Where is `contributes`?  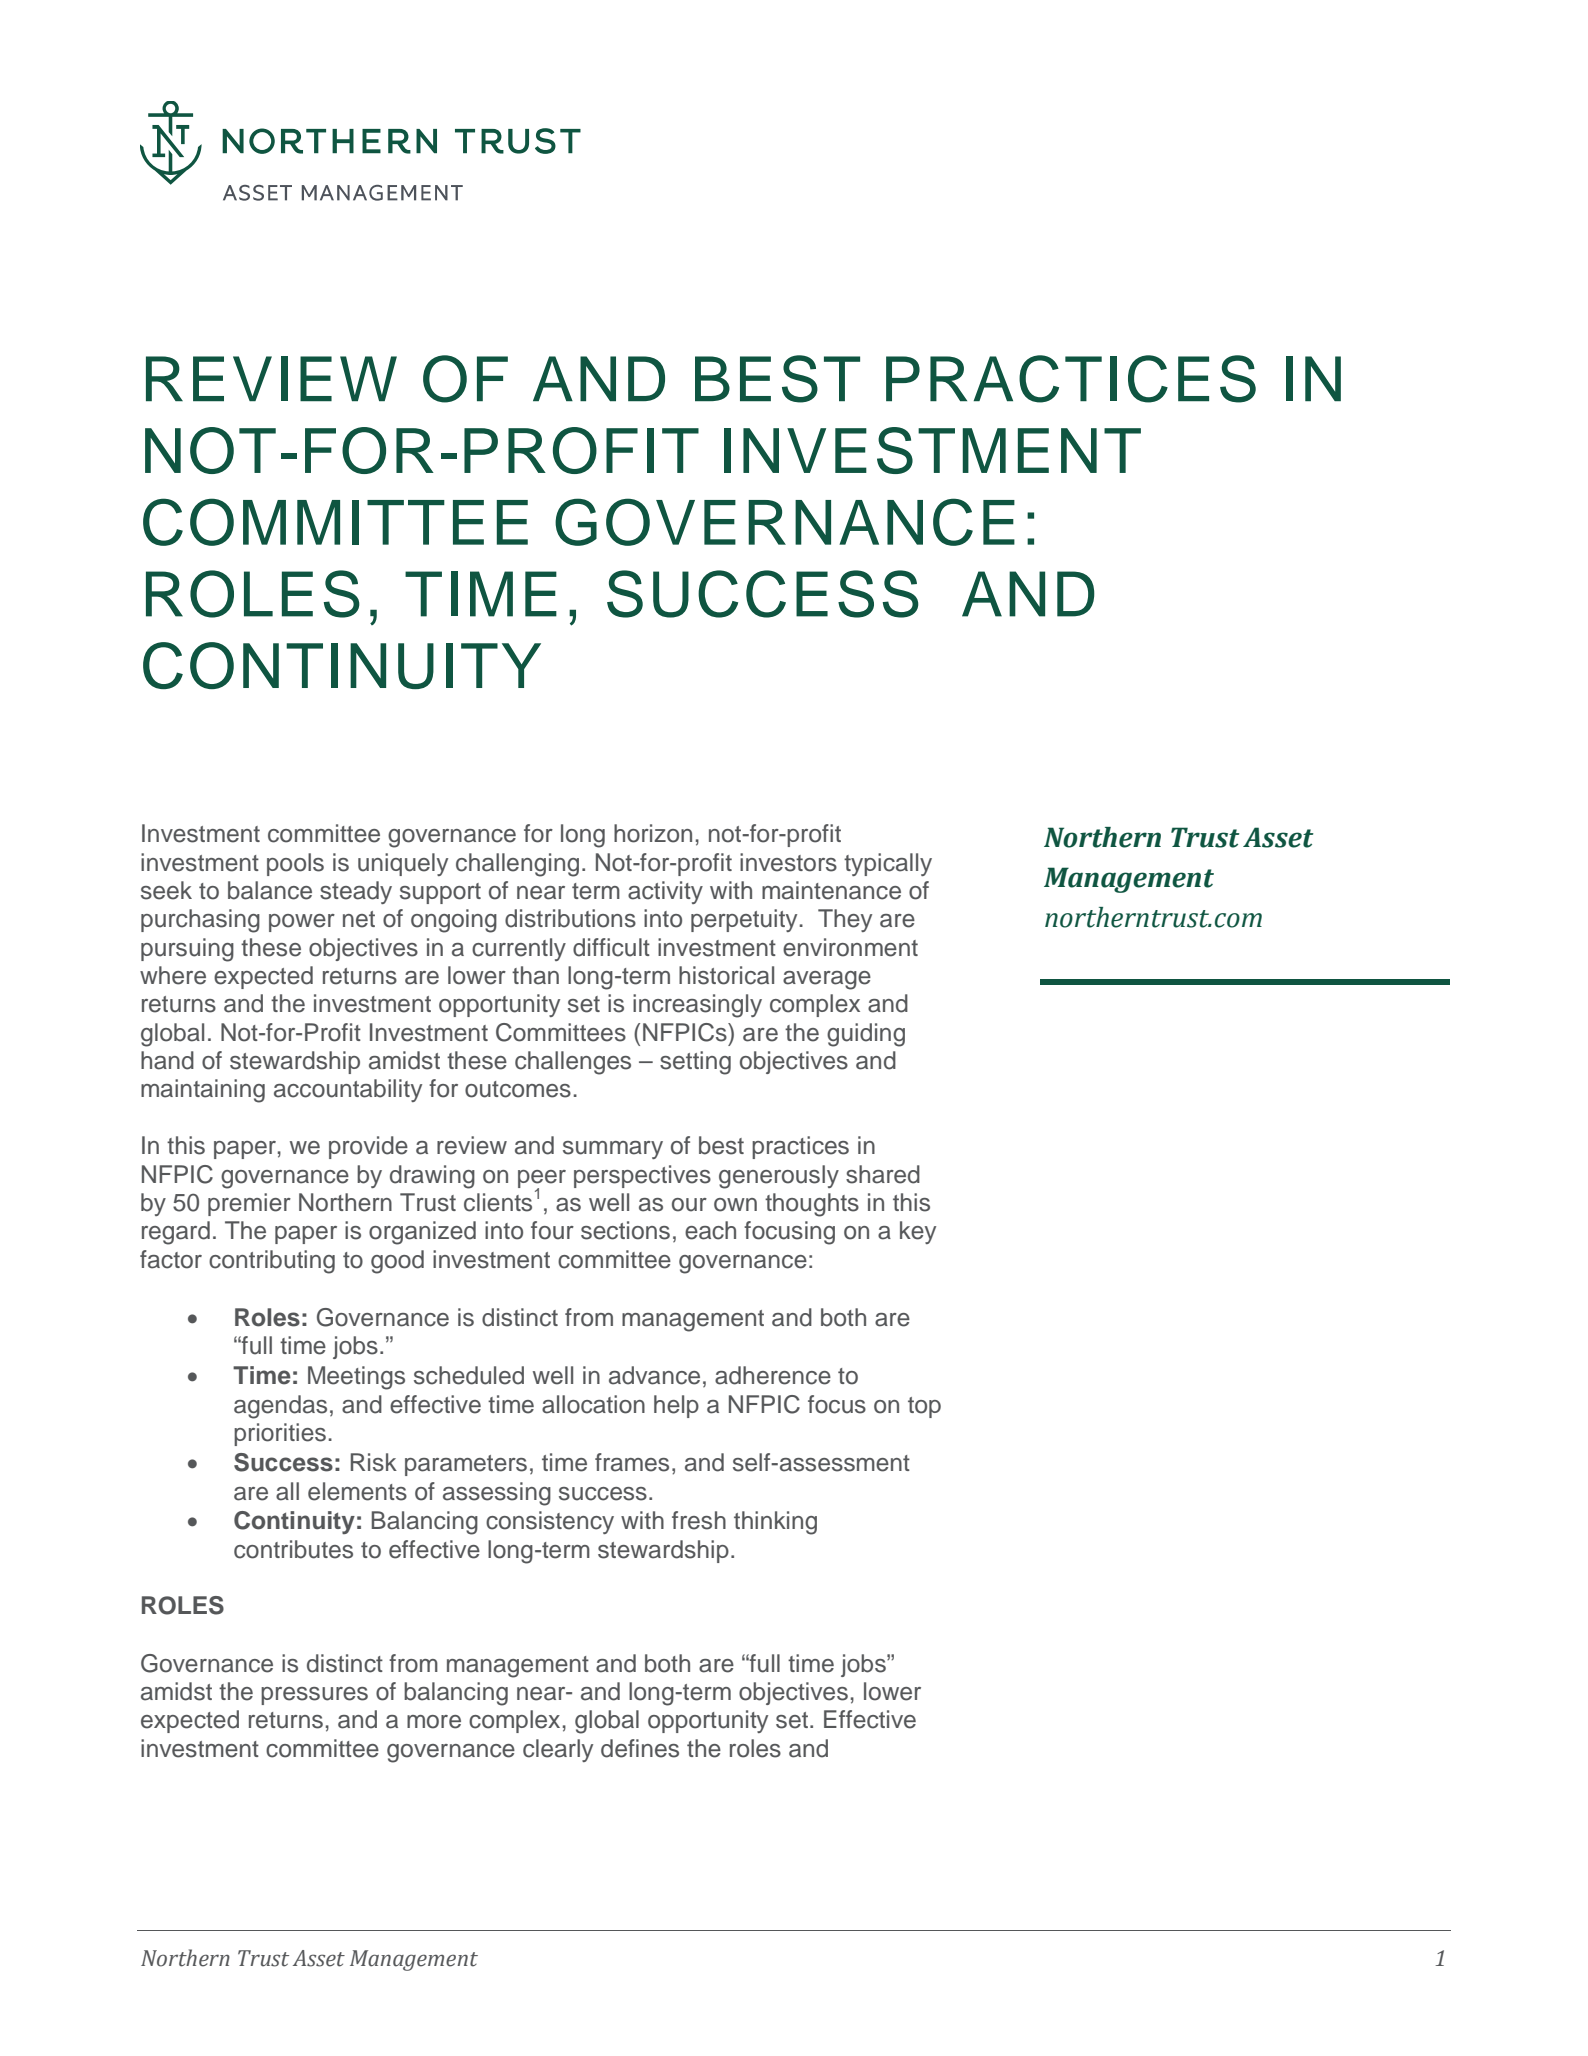
contributes is located at coordinates (293, 1549).
